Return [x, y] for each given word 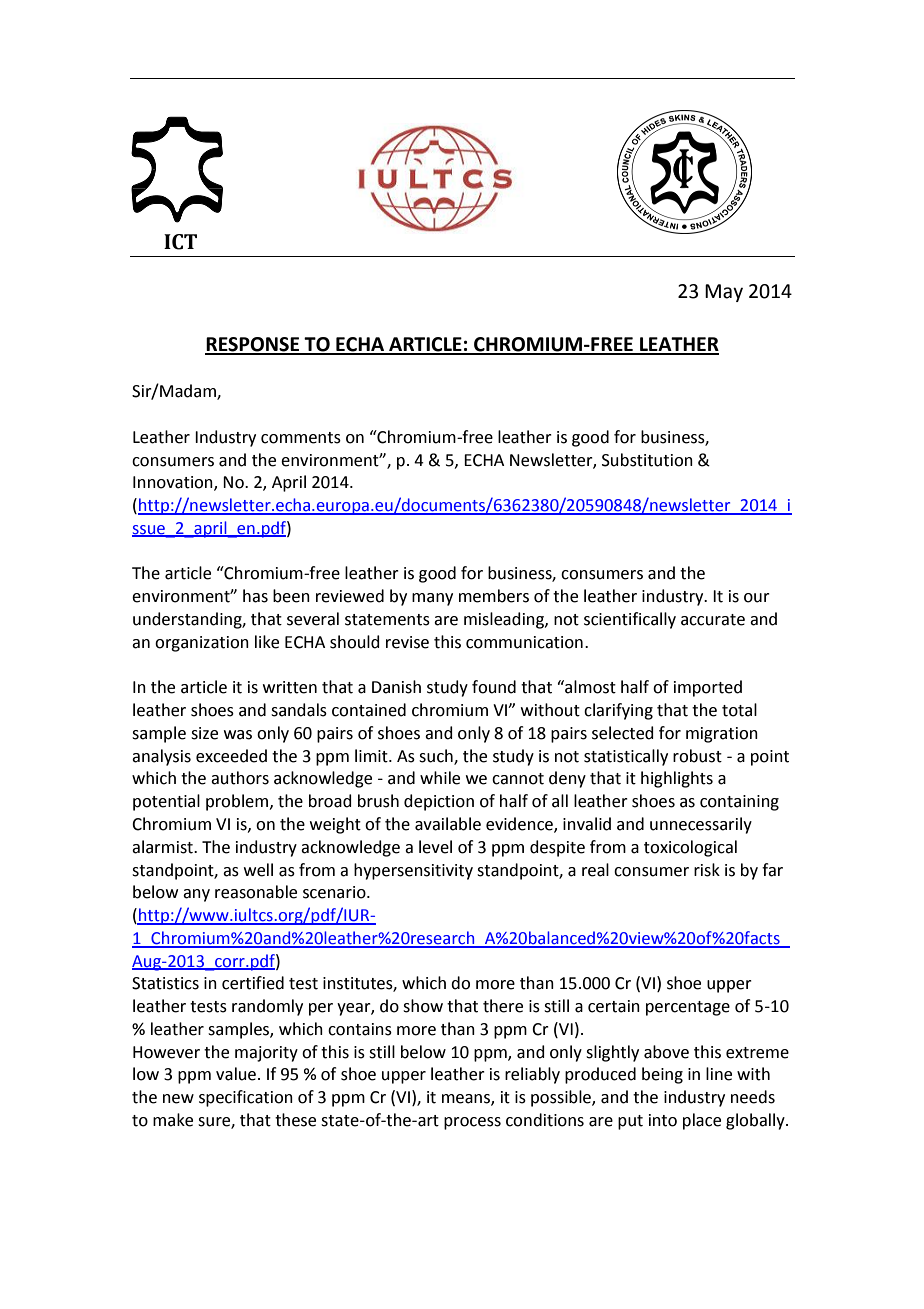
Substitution [647, 460]
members [494, 596]
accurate [713, 620]
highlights [677, 779]
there [503, 1006]
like [267, 642]
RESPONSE [253, 345]
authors [240, 778]
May [724, 293]
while [440, 778]
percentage [688, 1008]
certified [253, 983]
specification [246, 1098]
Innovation [174, 483]
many [432, 599]
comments [301, 438]
